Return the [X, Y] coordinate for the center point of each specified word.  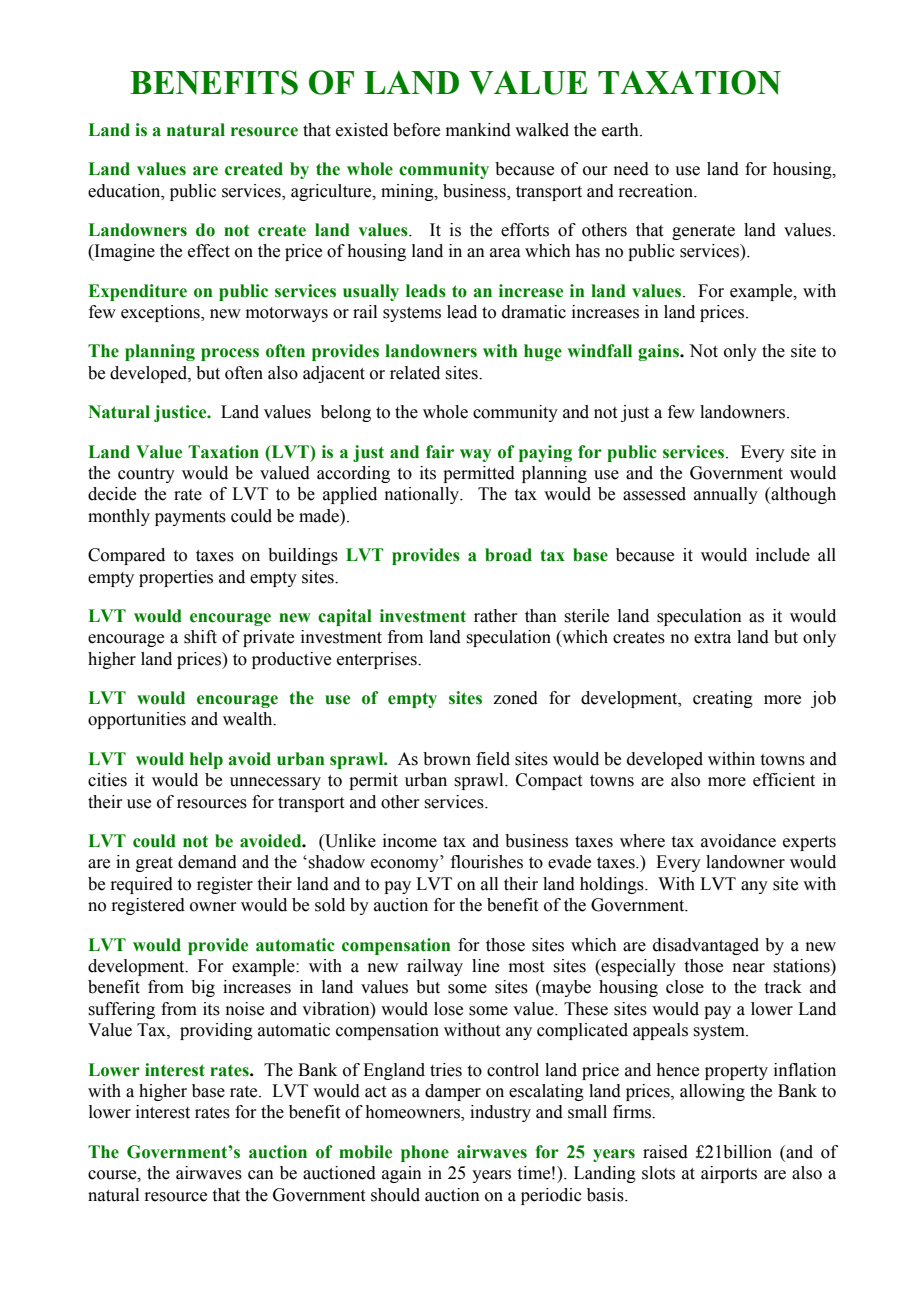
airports [729, 1174]
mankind [478, 130]
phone [425, 1153]
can [261, 1175]
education [125, 191]
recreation [657, 191]
